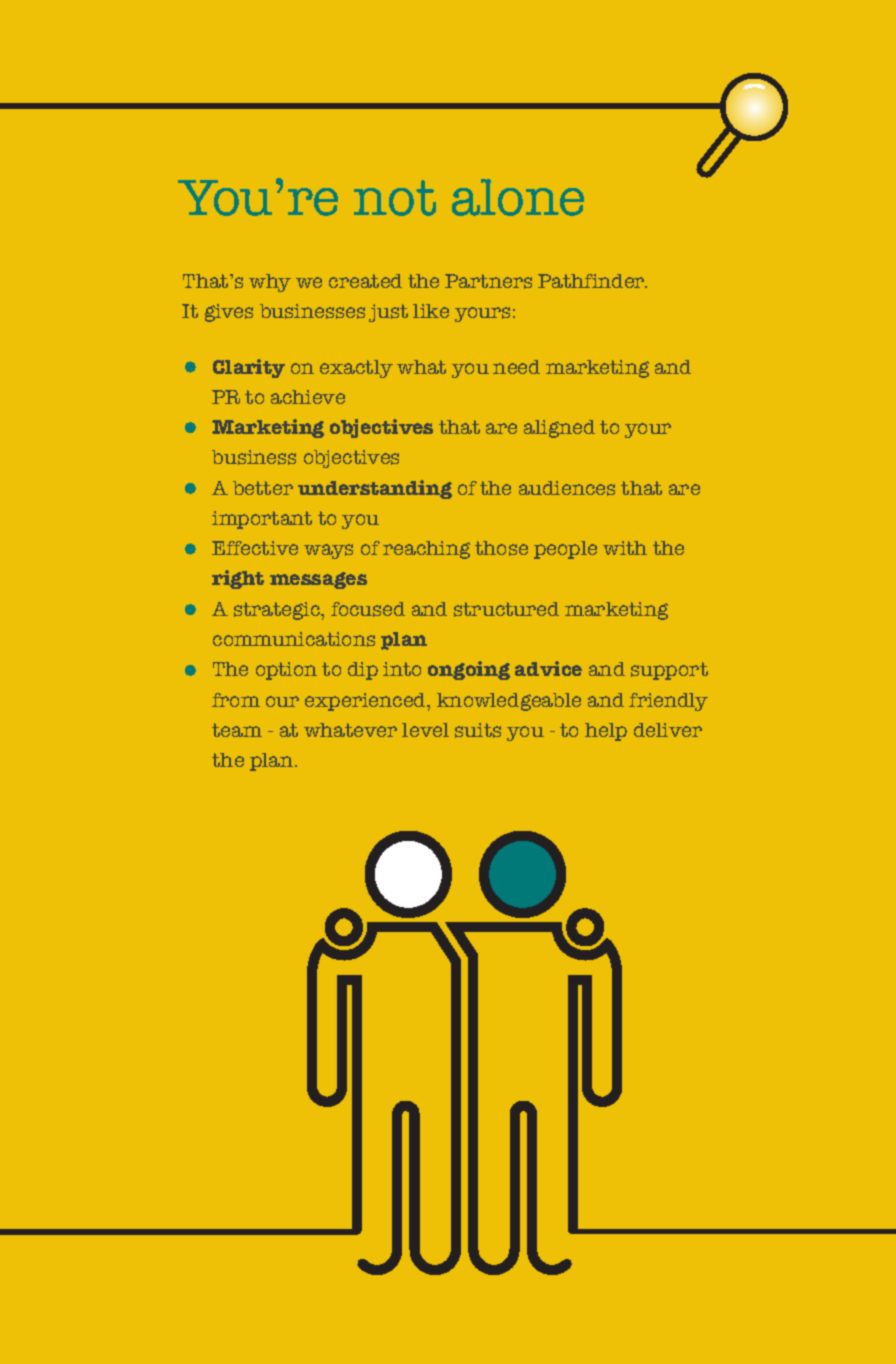  I want to click on alone, so click(518, 197).
